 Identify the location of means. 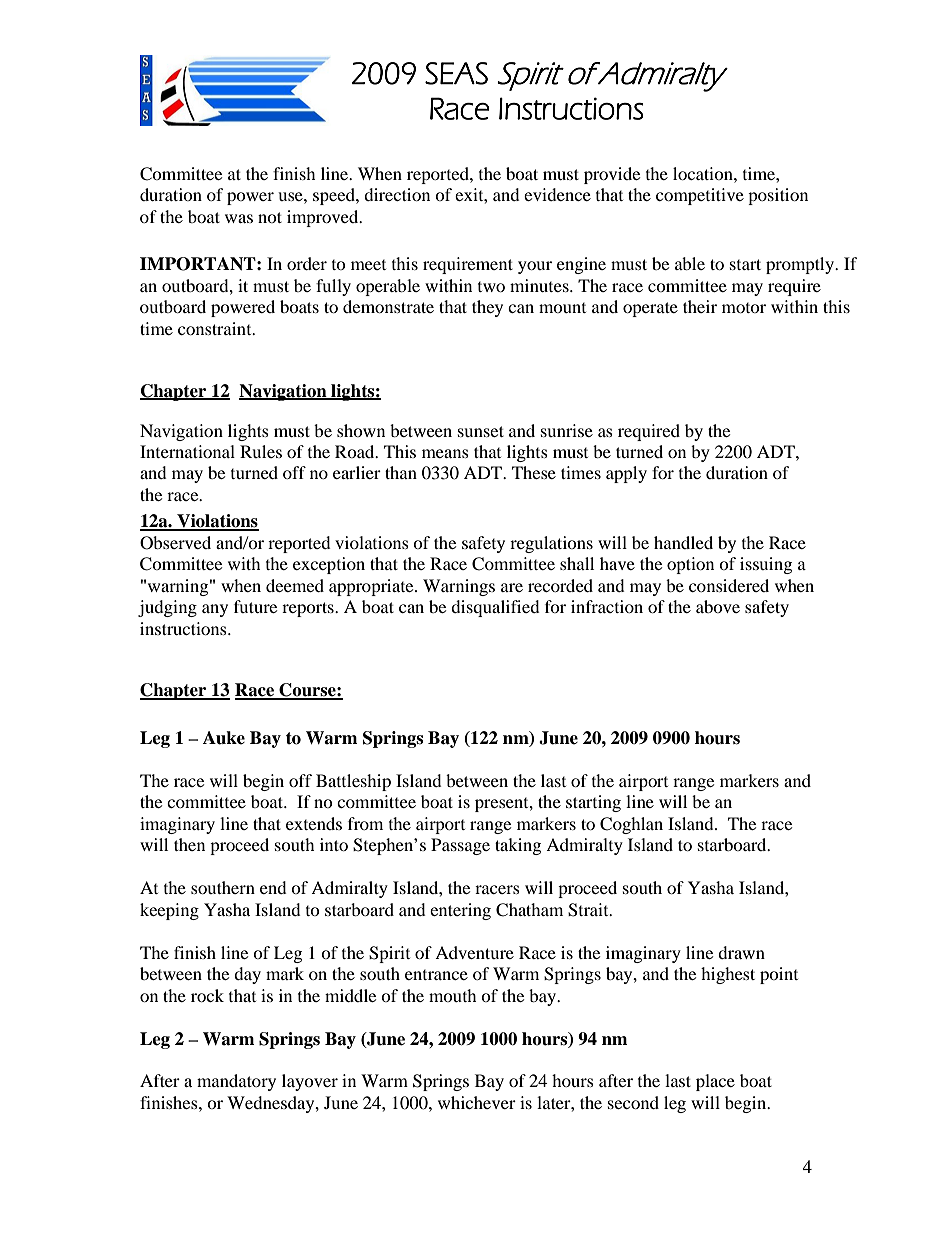
(445, 453).
